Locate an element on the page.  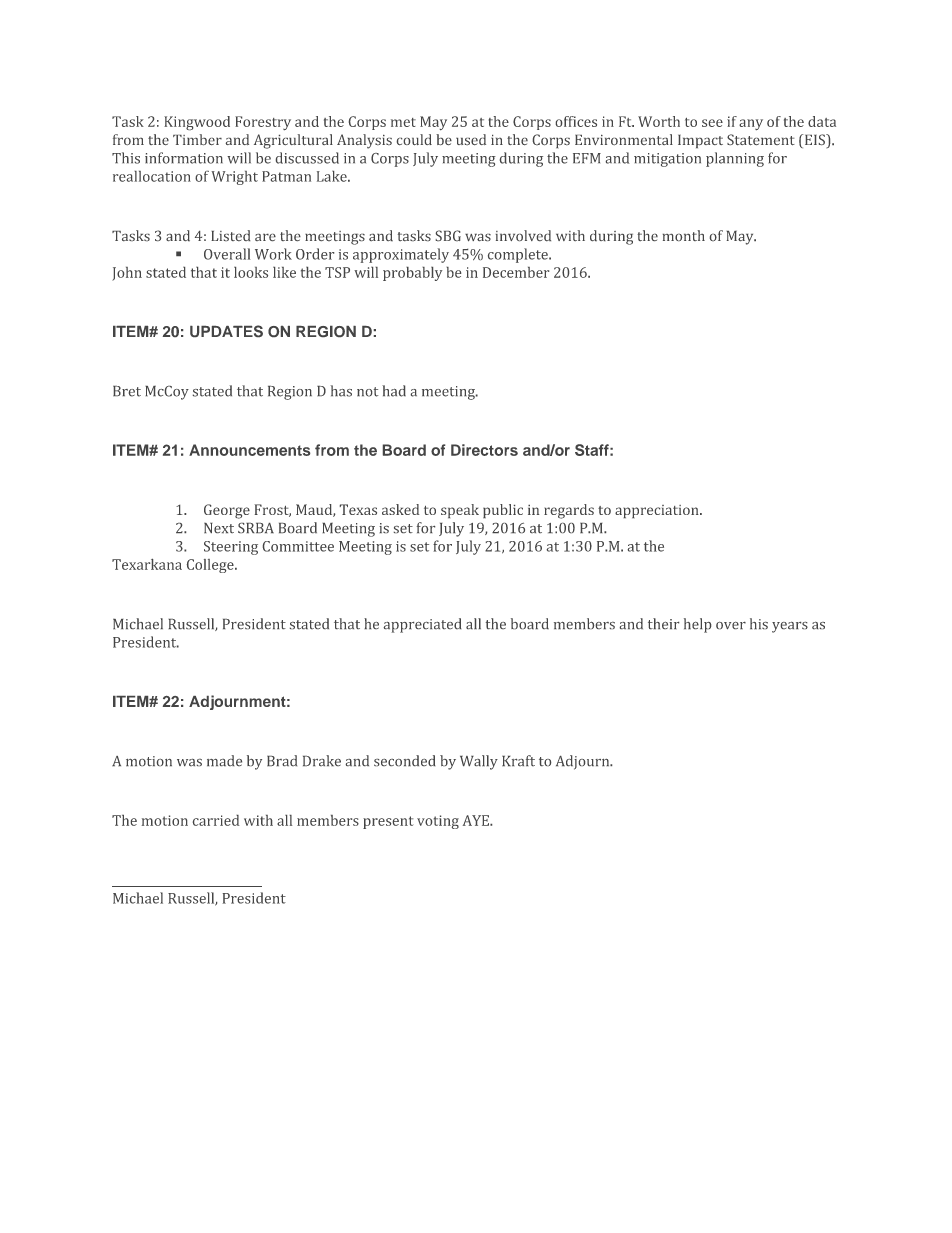
used is located at coordinates (471, 139).
